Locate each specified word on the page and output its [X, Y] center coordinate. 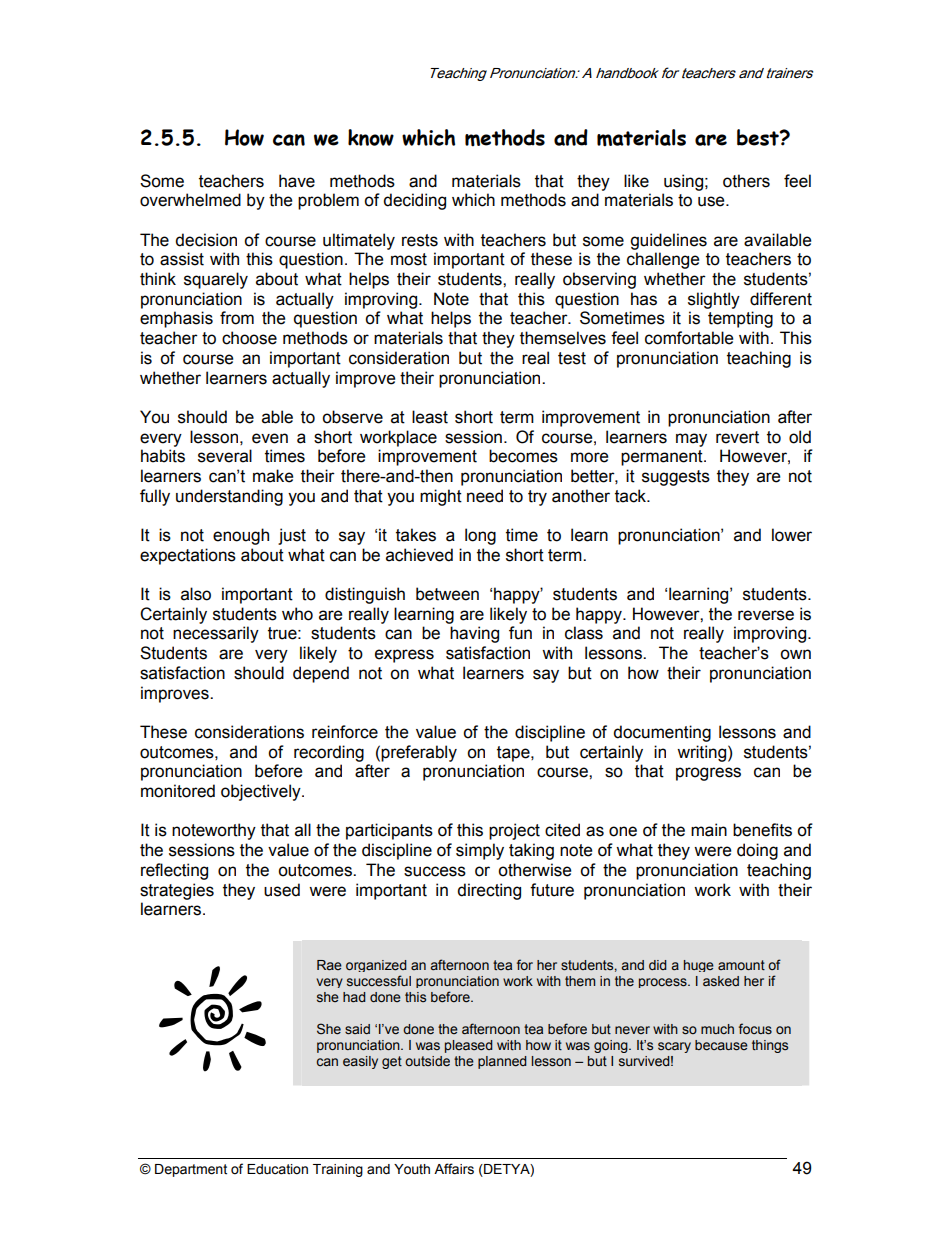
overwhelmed [190, 200]
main [709, 830]
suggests [676, 478]
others [746, 181]
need [485, 496]
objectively [262, 792]
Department [191, 1170]
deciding [414, 201]
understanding [229, 497]
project [514, 831]
